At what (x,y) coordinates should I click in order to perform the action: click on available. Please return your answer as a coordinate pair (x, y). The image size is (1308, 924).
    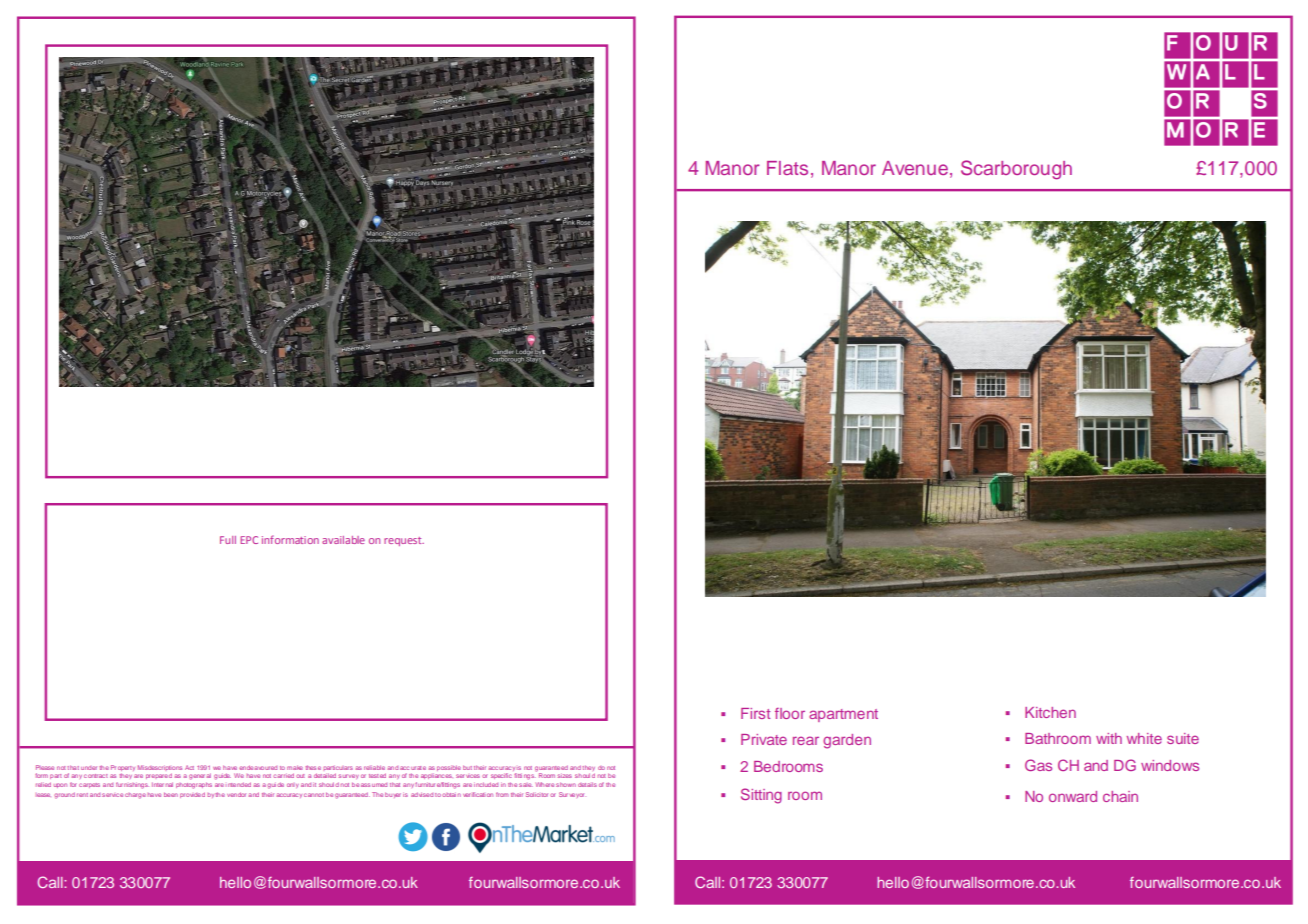
    Looking at the image, I should click on (343, 540).
